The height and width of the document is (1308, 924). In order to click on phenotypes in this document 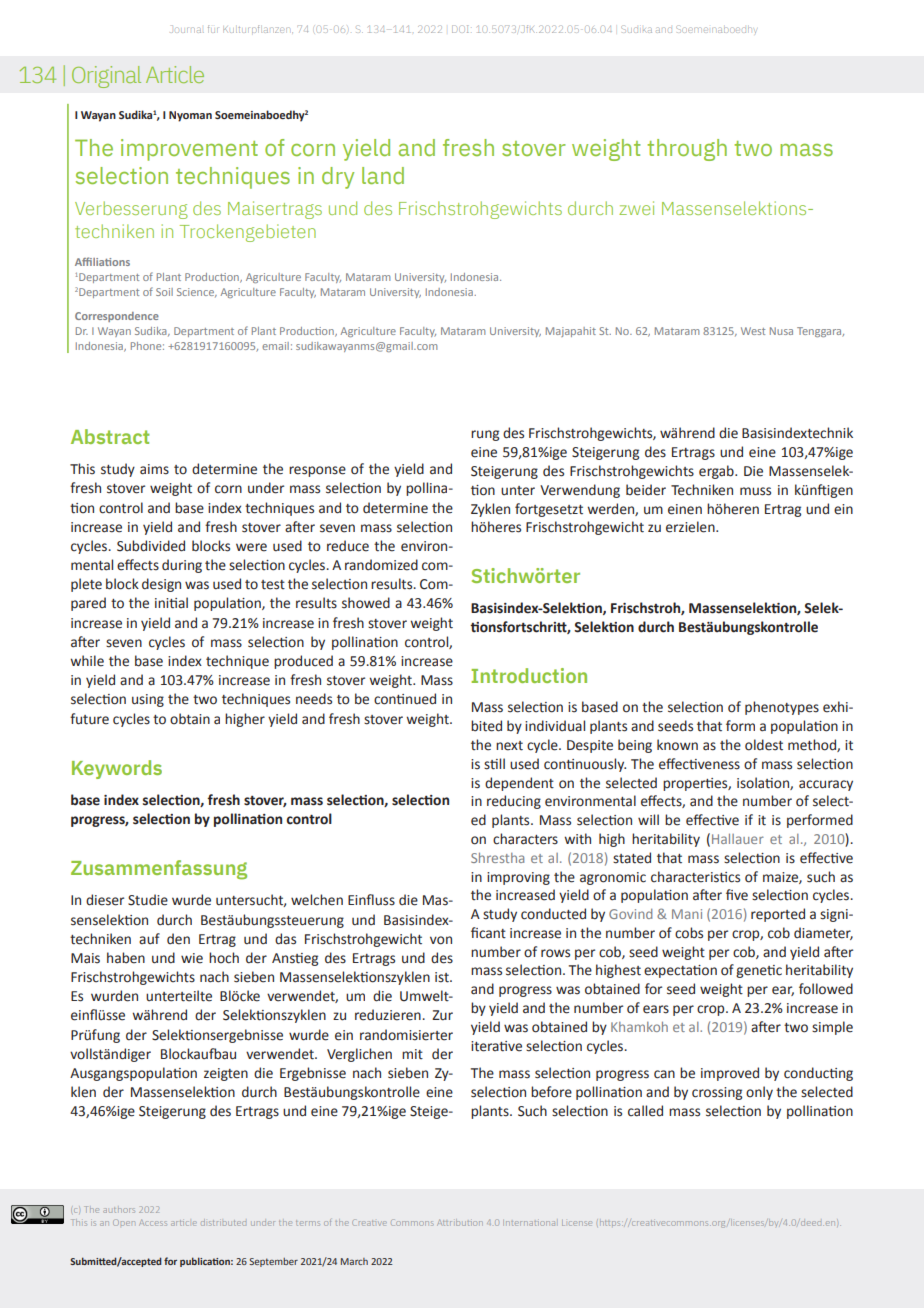, I will do `click(782, 708)`.
